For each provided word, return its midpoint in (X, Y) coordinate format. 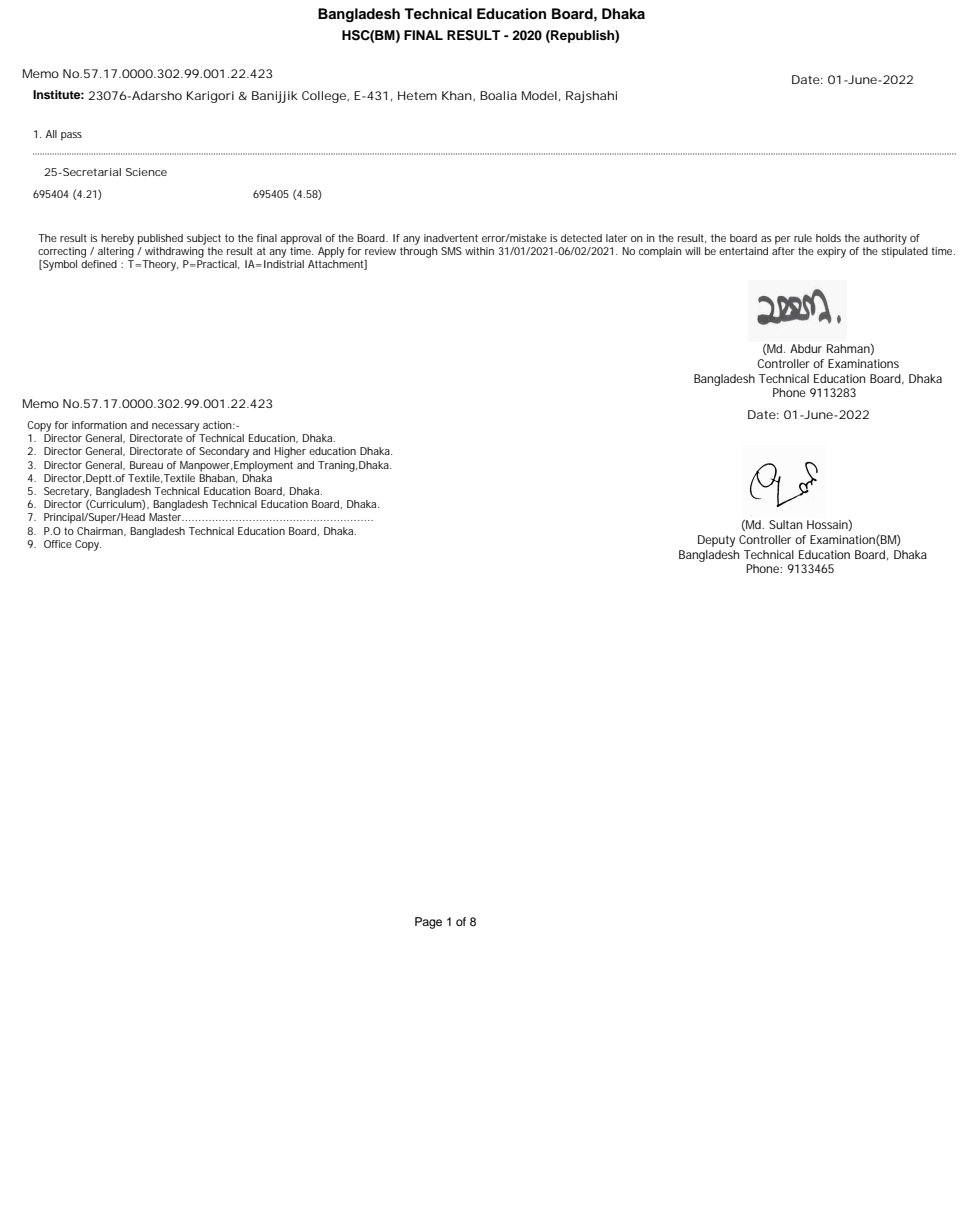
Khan (457, 95)
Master (166, 517)
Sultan (785, 524)
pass (71, 136)
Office (58, 544)
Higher (290, 452)
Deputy (716, 541)
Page (428, 923)
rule (803, 238)
